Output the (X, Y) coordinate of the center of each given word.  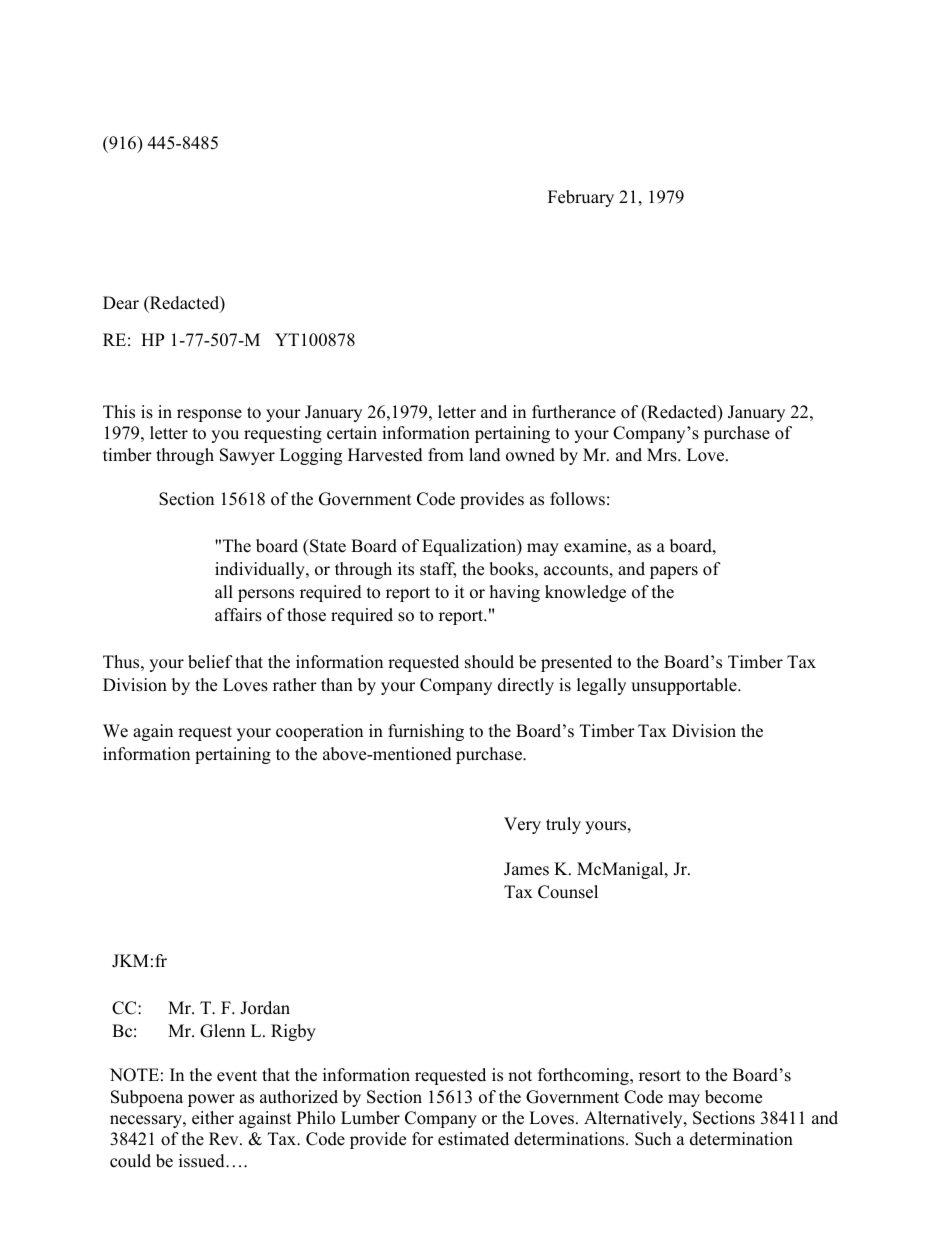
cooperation (319, 732)
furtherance (574, 412)
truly (563, 825)
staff (438, 570)
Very (522, 825)
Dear (121, 303)
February (581, 198)
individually (261, 570)
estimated (473, 1139)
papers (674, 572)
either (213, 1118)
